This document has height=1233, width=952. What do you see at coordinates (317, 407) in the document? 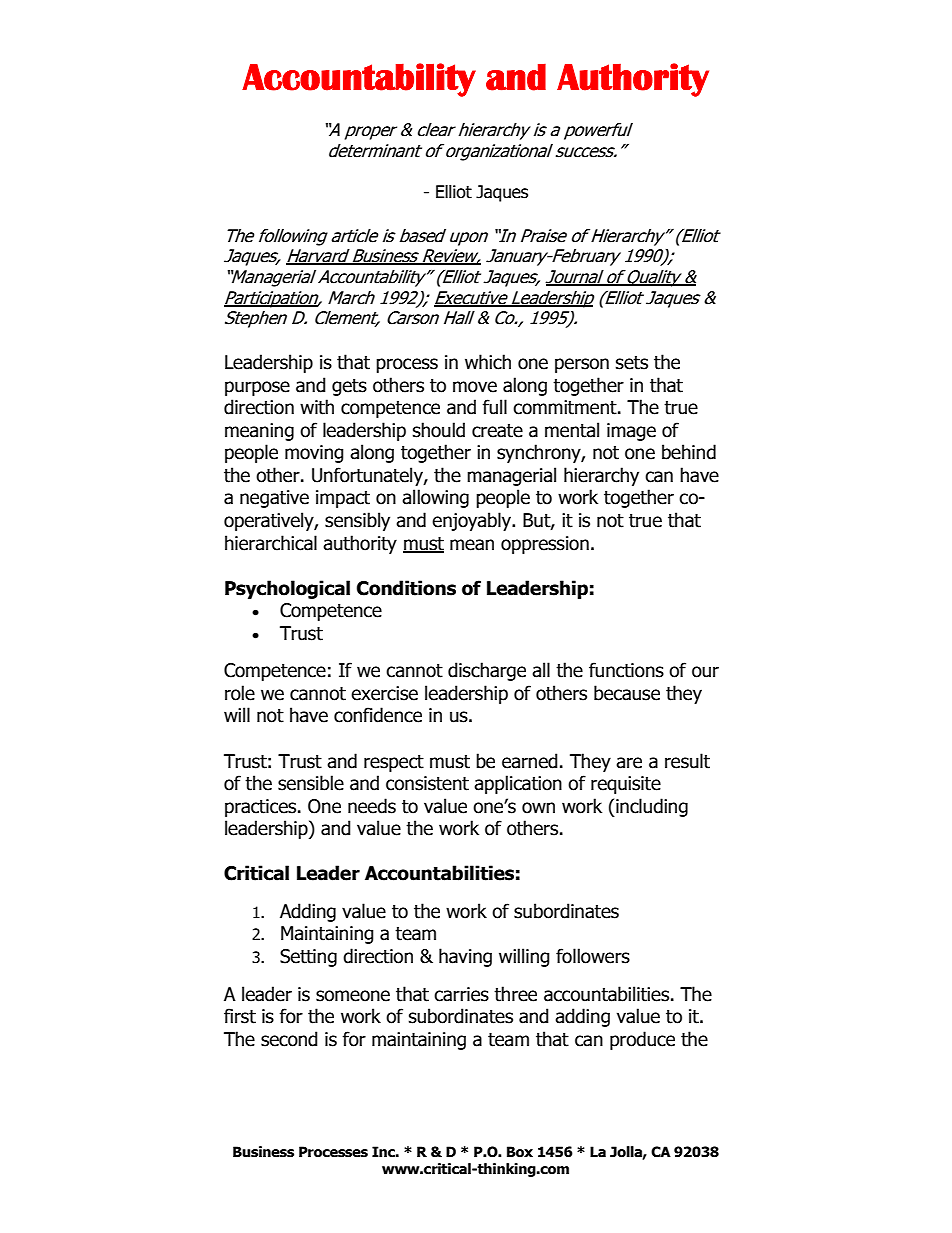
I see `with` at bounding box center [317, 407].
